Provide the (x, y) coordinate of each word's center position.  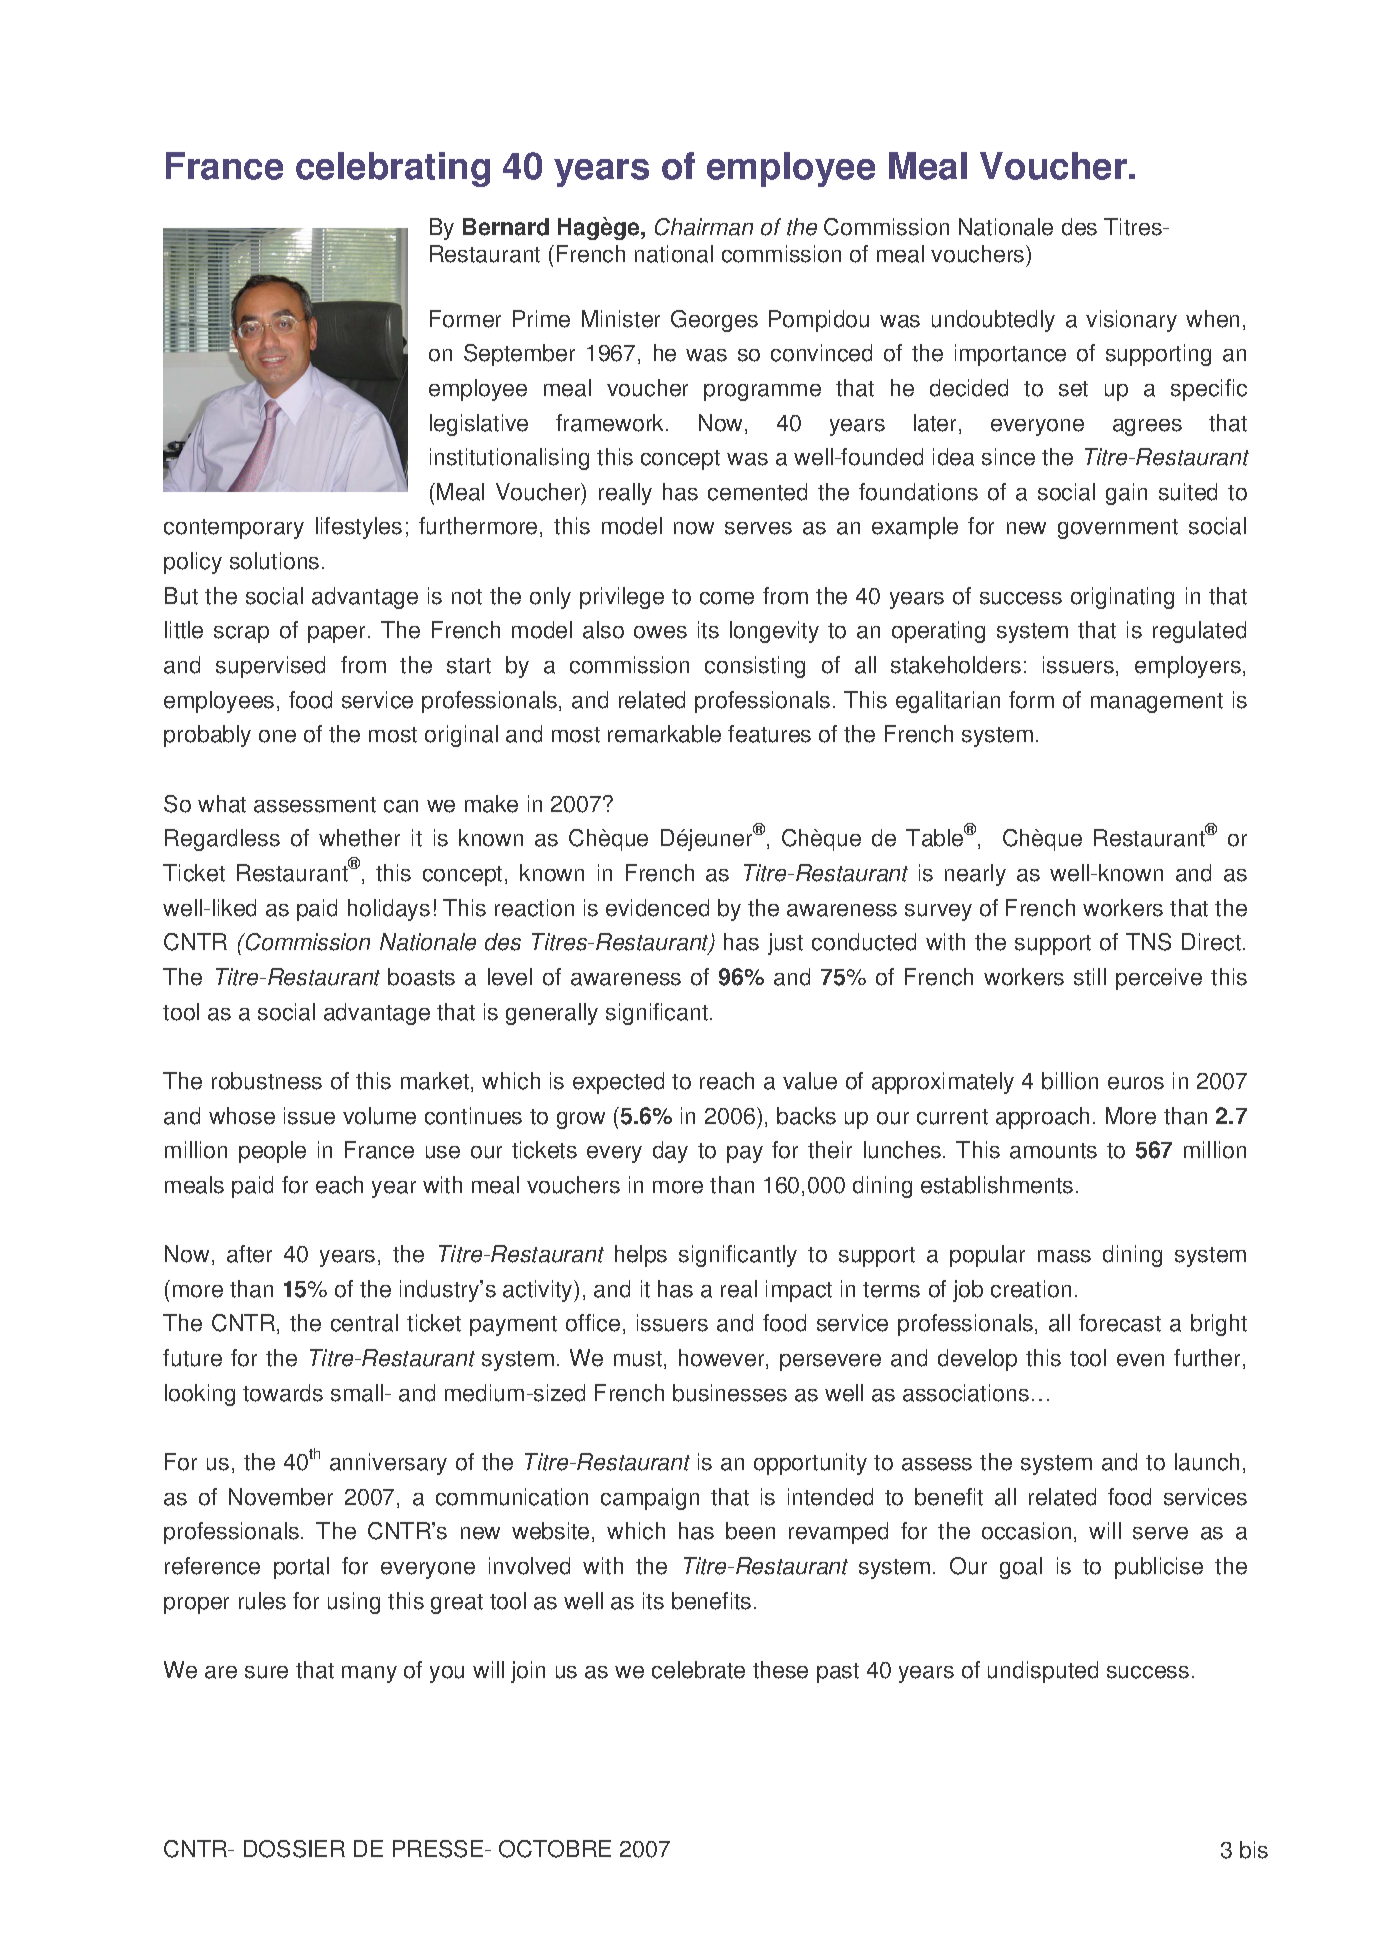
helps (641, 1256)
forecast (1120, 1323)
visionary (1131, 321)
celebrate (698, 1670)
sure (266, 1672)
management (1157, 703)
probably (207, 736)
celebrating (393, 169)
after (249, 1254)
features (769, 734)
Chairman (704, 227)
